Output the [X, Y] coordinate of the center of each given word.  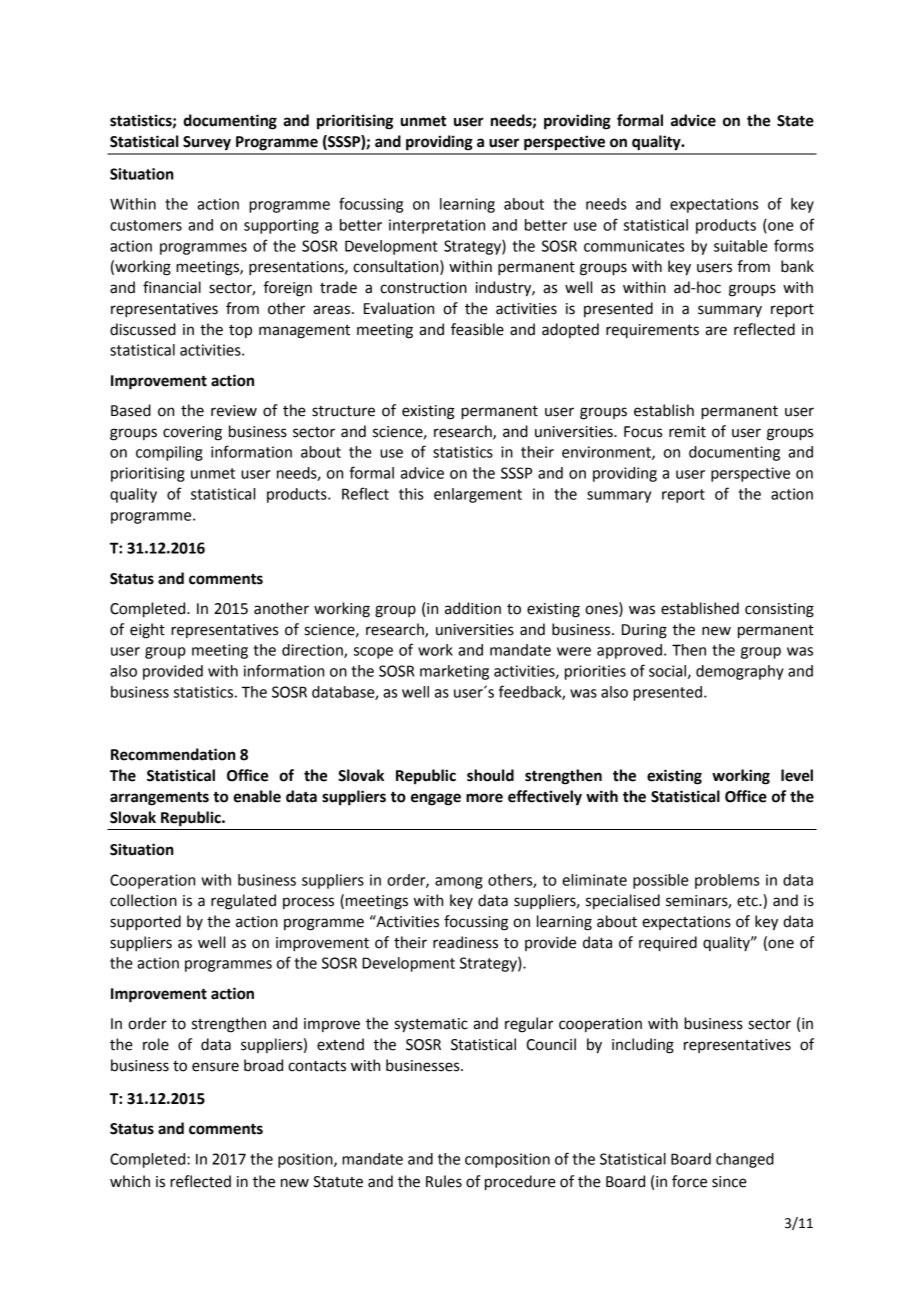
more [484, 798]
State [795, 121]
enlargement [478, 495]
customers [146, 225]
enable [257, 796]
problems [727, 881]
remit [687, 432]
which [130, 1181]
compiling [169, 453]
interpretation [437, 226]
